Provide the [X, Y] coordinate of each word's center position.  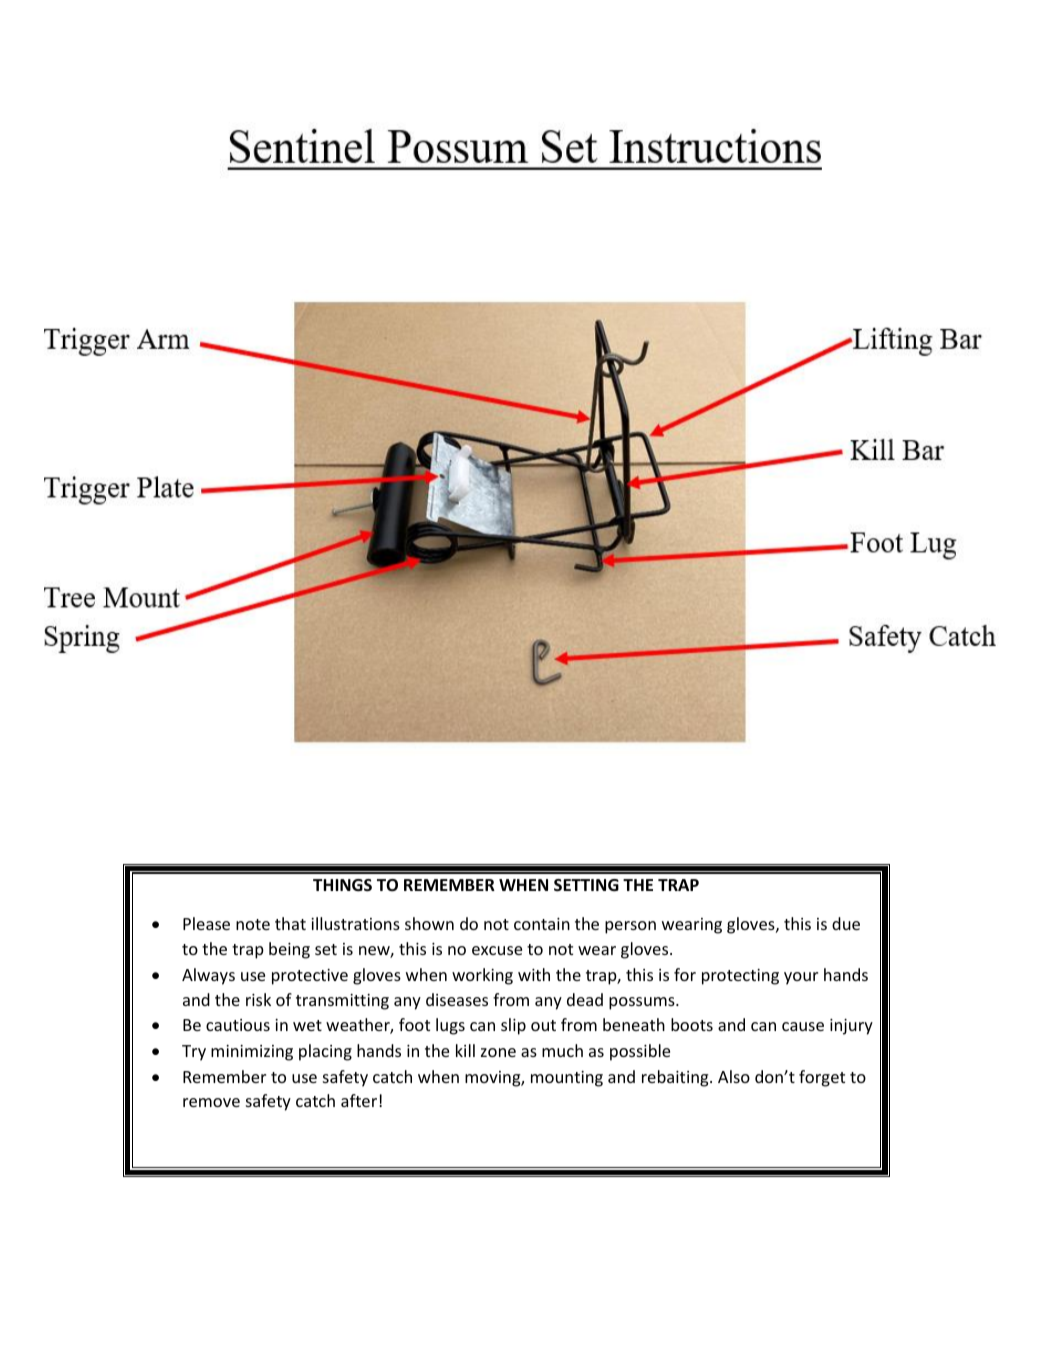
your [801, 978]
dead [585, 999]
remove [211, 1102]
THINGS [342, 885]
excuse [497, 950]
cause [803, 1026]
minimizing [252, 1053]
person [630, 927]
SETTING [586, 885]
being [289, 950]
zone [498, 1052]
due [846, 923]
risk [258, 999]
